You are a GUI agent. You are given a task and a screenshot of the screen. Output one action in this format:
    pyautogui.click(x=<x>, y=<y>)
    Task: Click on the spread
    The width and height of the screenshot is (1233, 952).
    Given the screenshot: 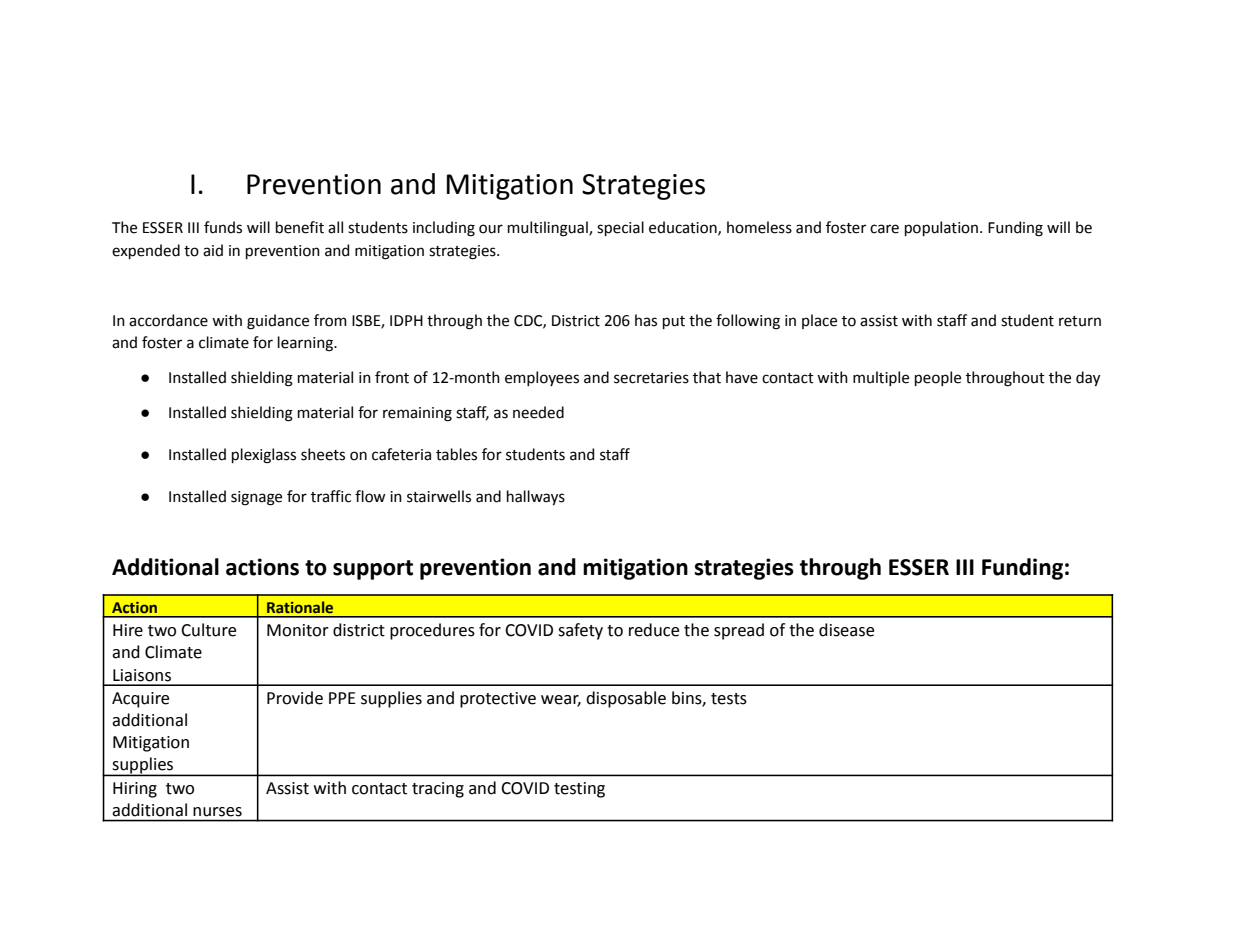 What is the action you would take?
    pyautogui.click(x=739, y=631)
